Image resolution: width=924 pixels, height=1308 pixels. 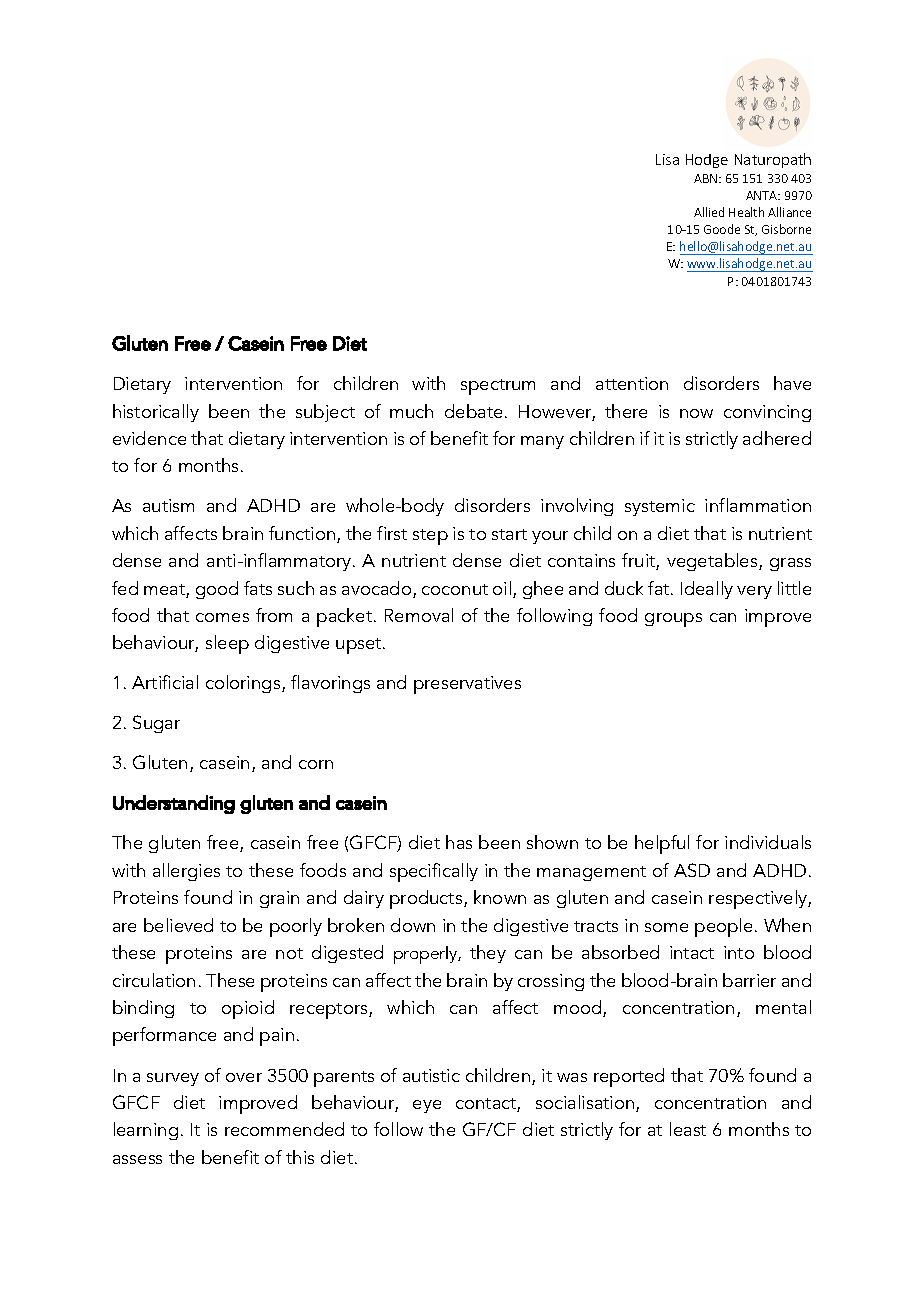 I want to click on ABN, so click(x=707, y=178).
